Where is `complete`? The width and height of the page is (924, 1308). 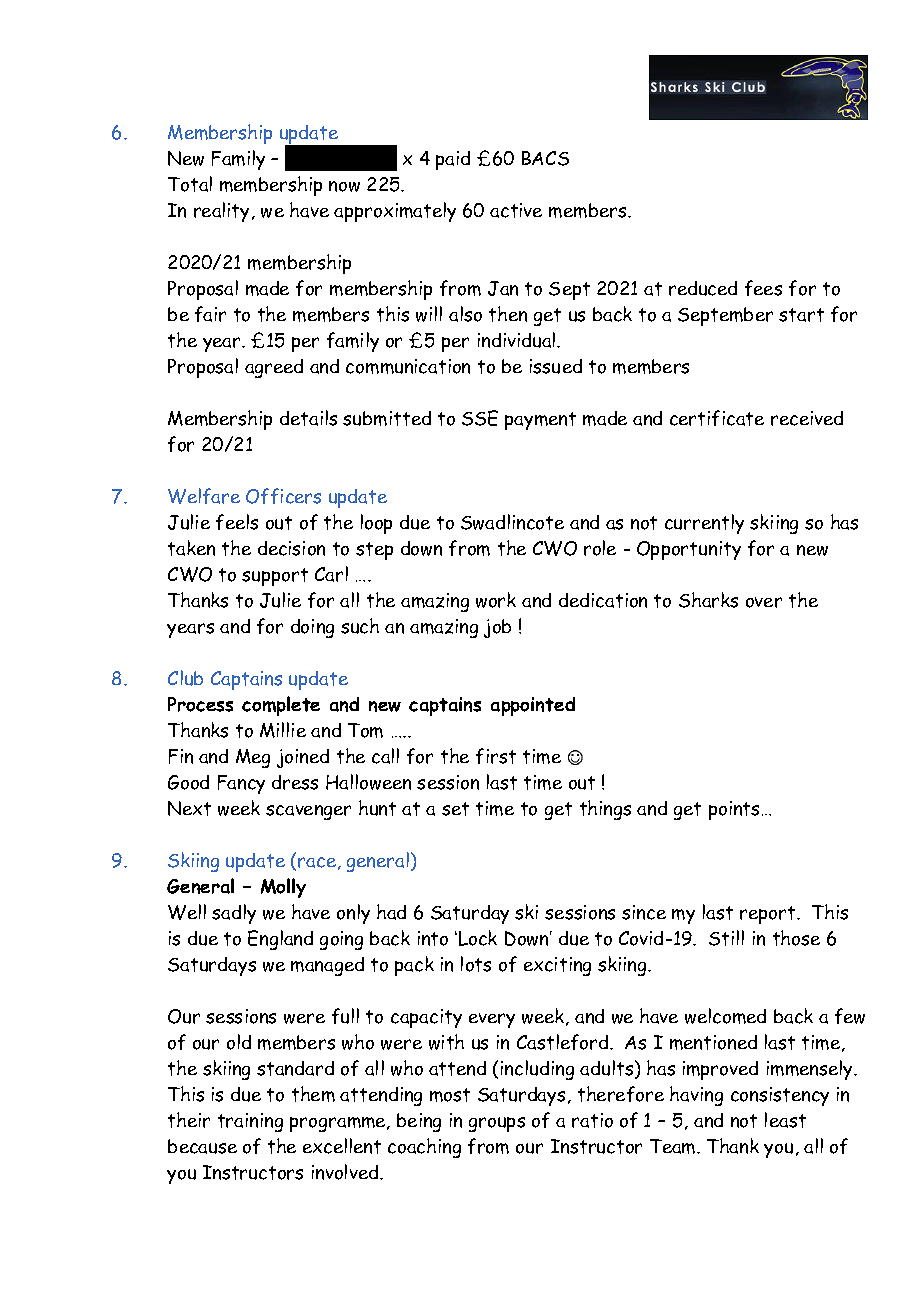 complete is located at coordinates (281, 706).
